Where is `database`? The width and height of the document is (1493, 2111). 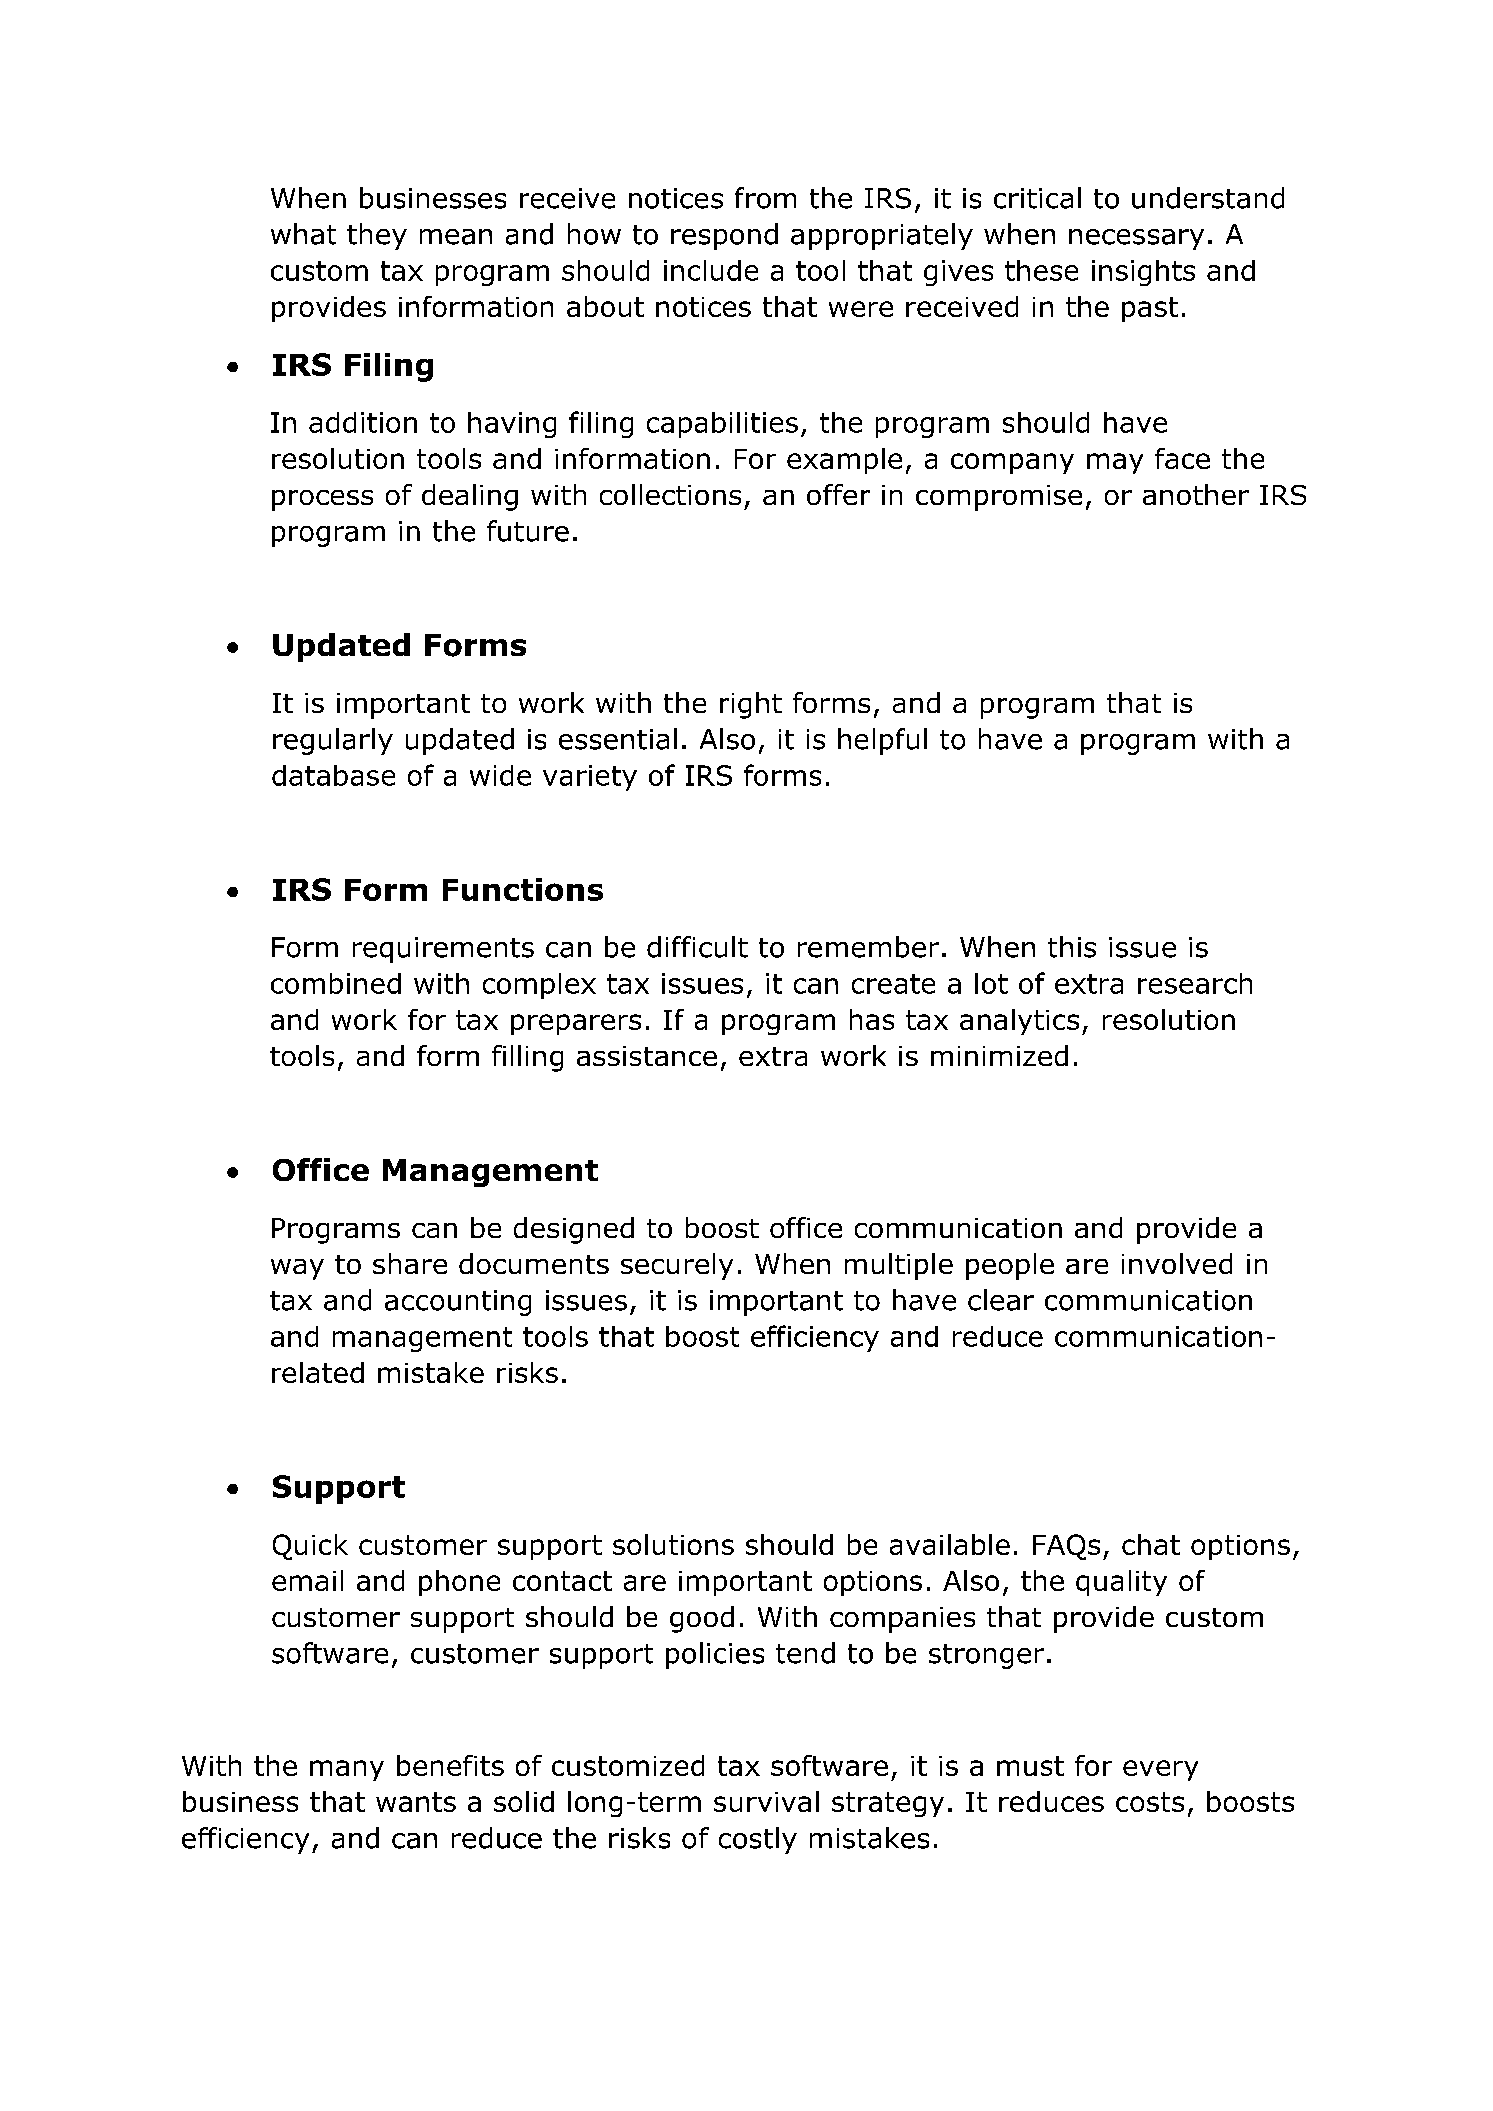
database is located at coordinates (333, 775).
